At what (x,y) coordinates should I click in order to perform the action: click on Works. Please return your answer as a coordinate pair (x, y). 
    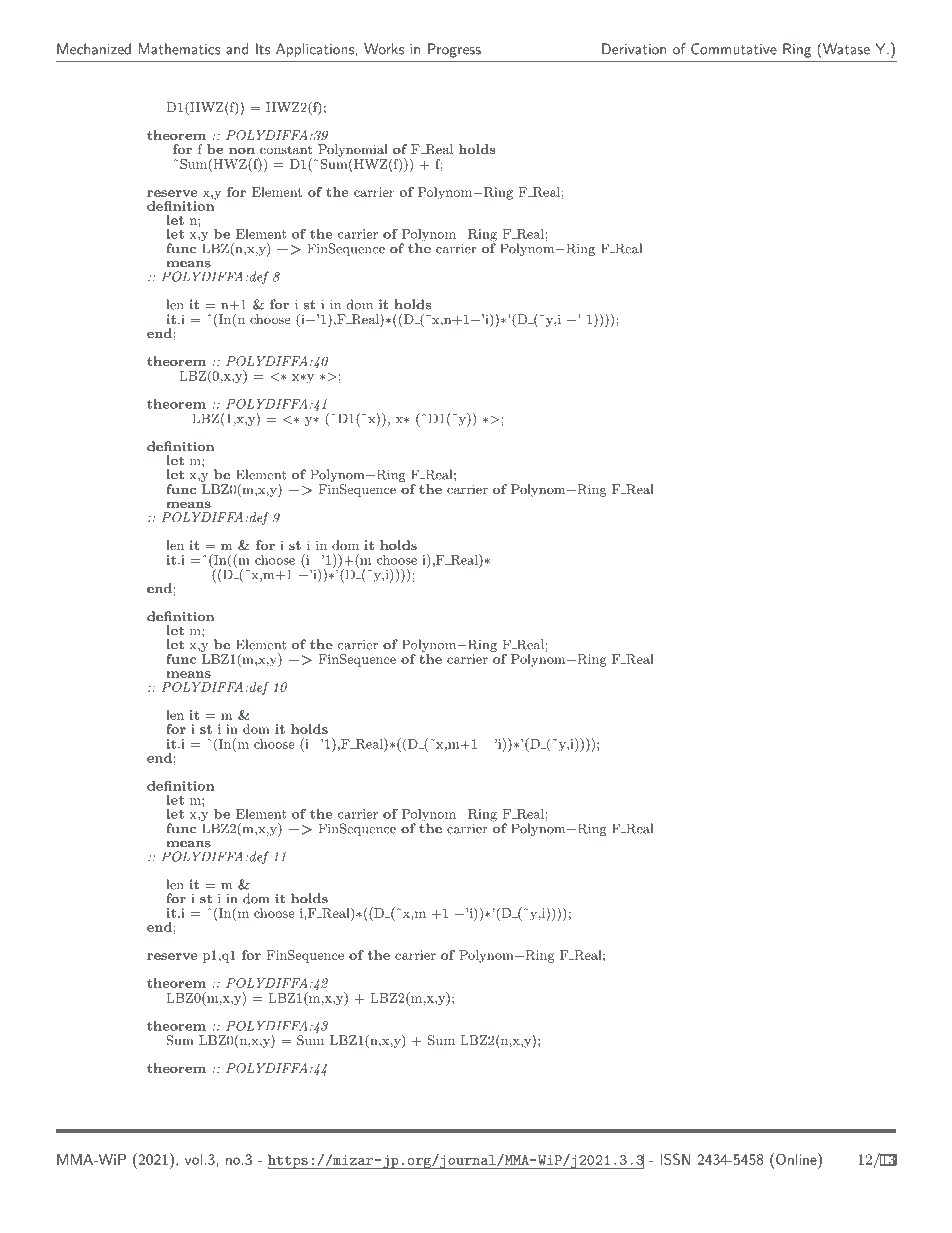
    Looking at the image, I should click on (384, 49).
